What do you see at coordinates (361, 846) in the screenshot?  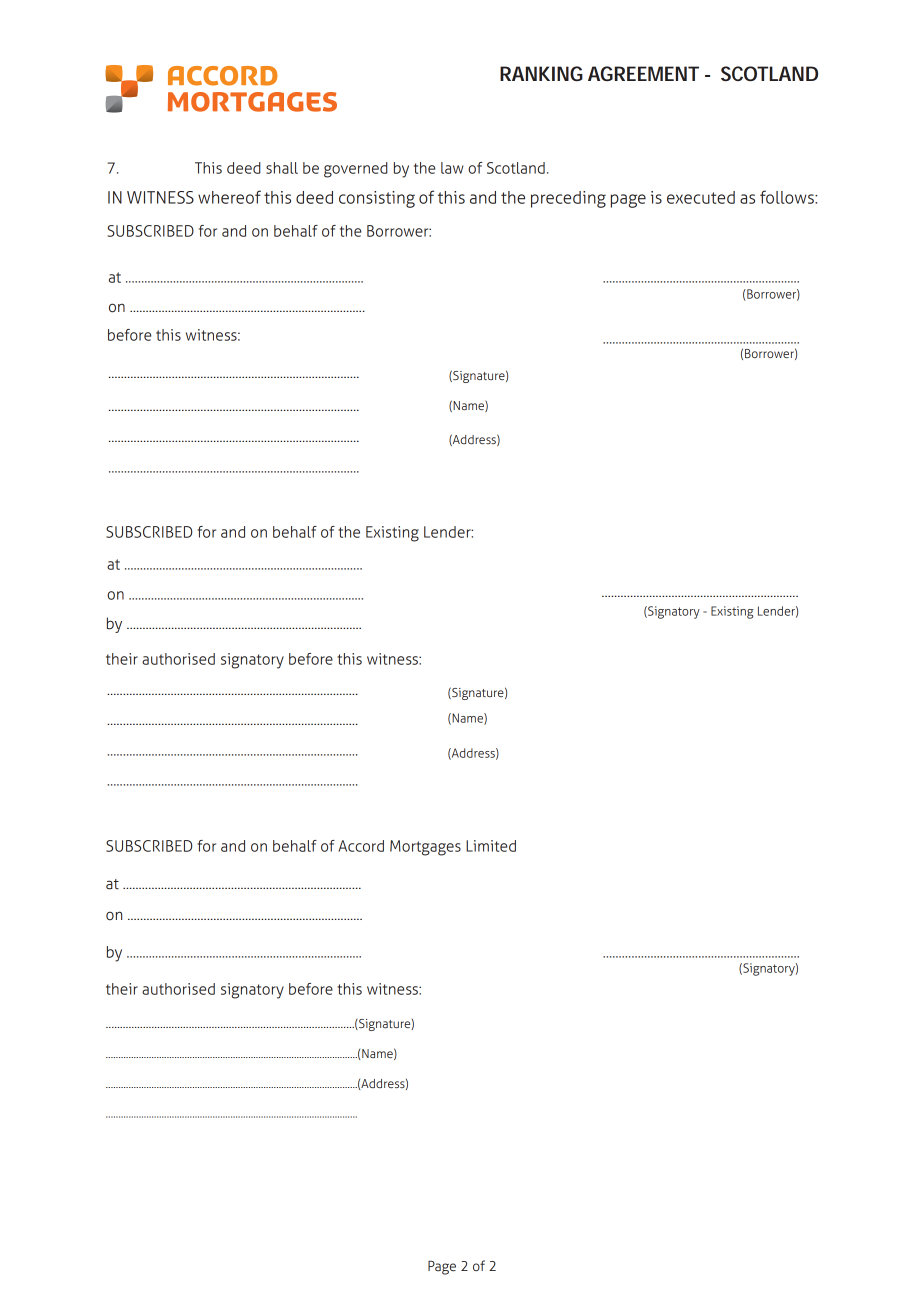 I see `Accord` at bounding box center [361, 846].
